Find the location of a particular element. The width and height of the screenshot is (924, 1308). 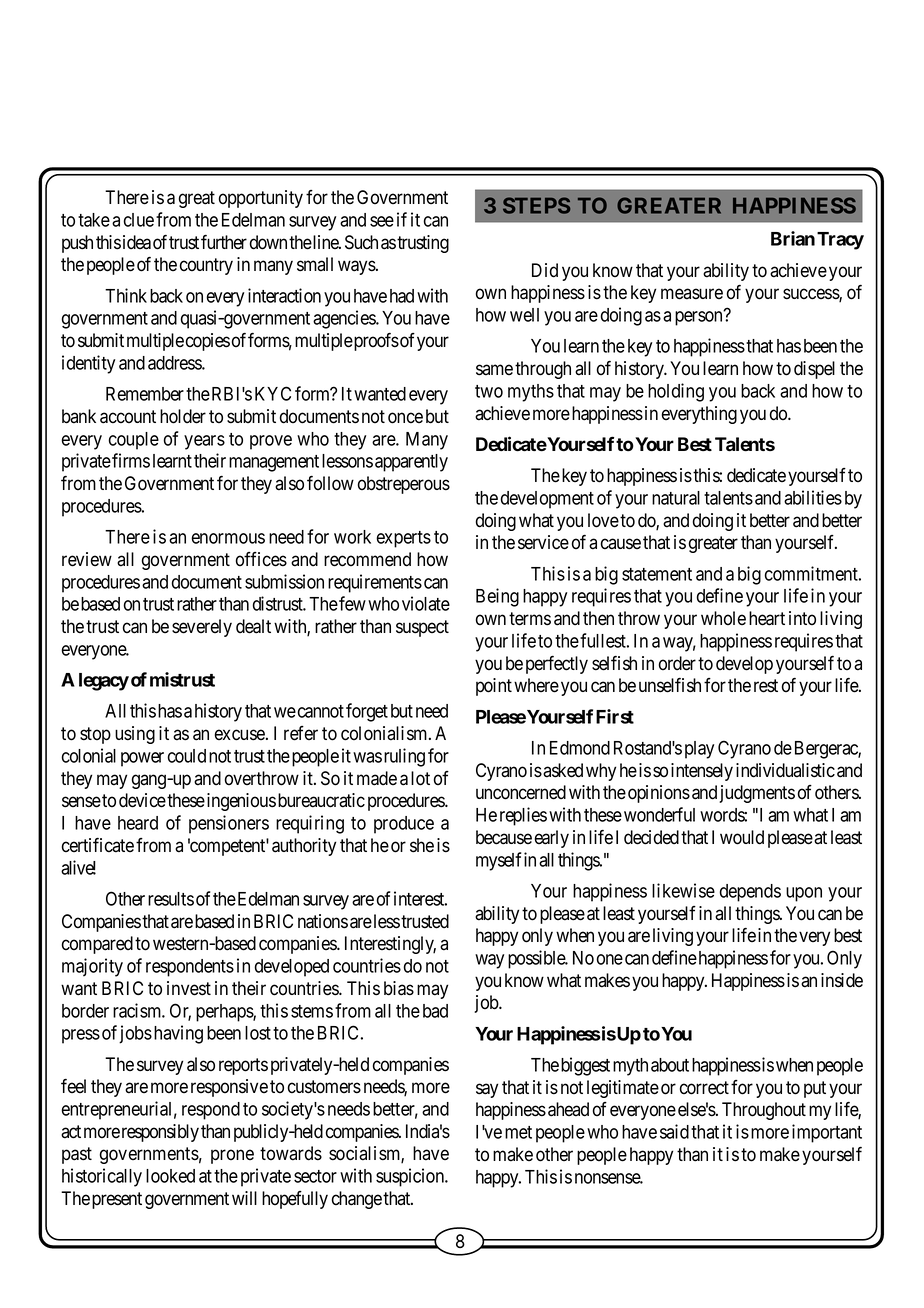

see is located at coordinates (382, 221).
